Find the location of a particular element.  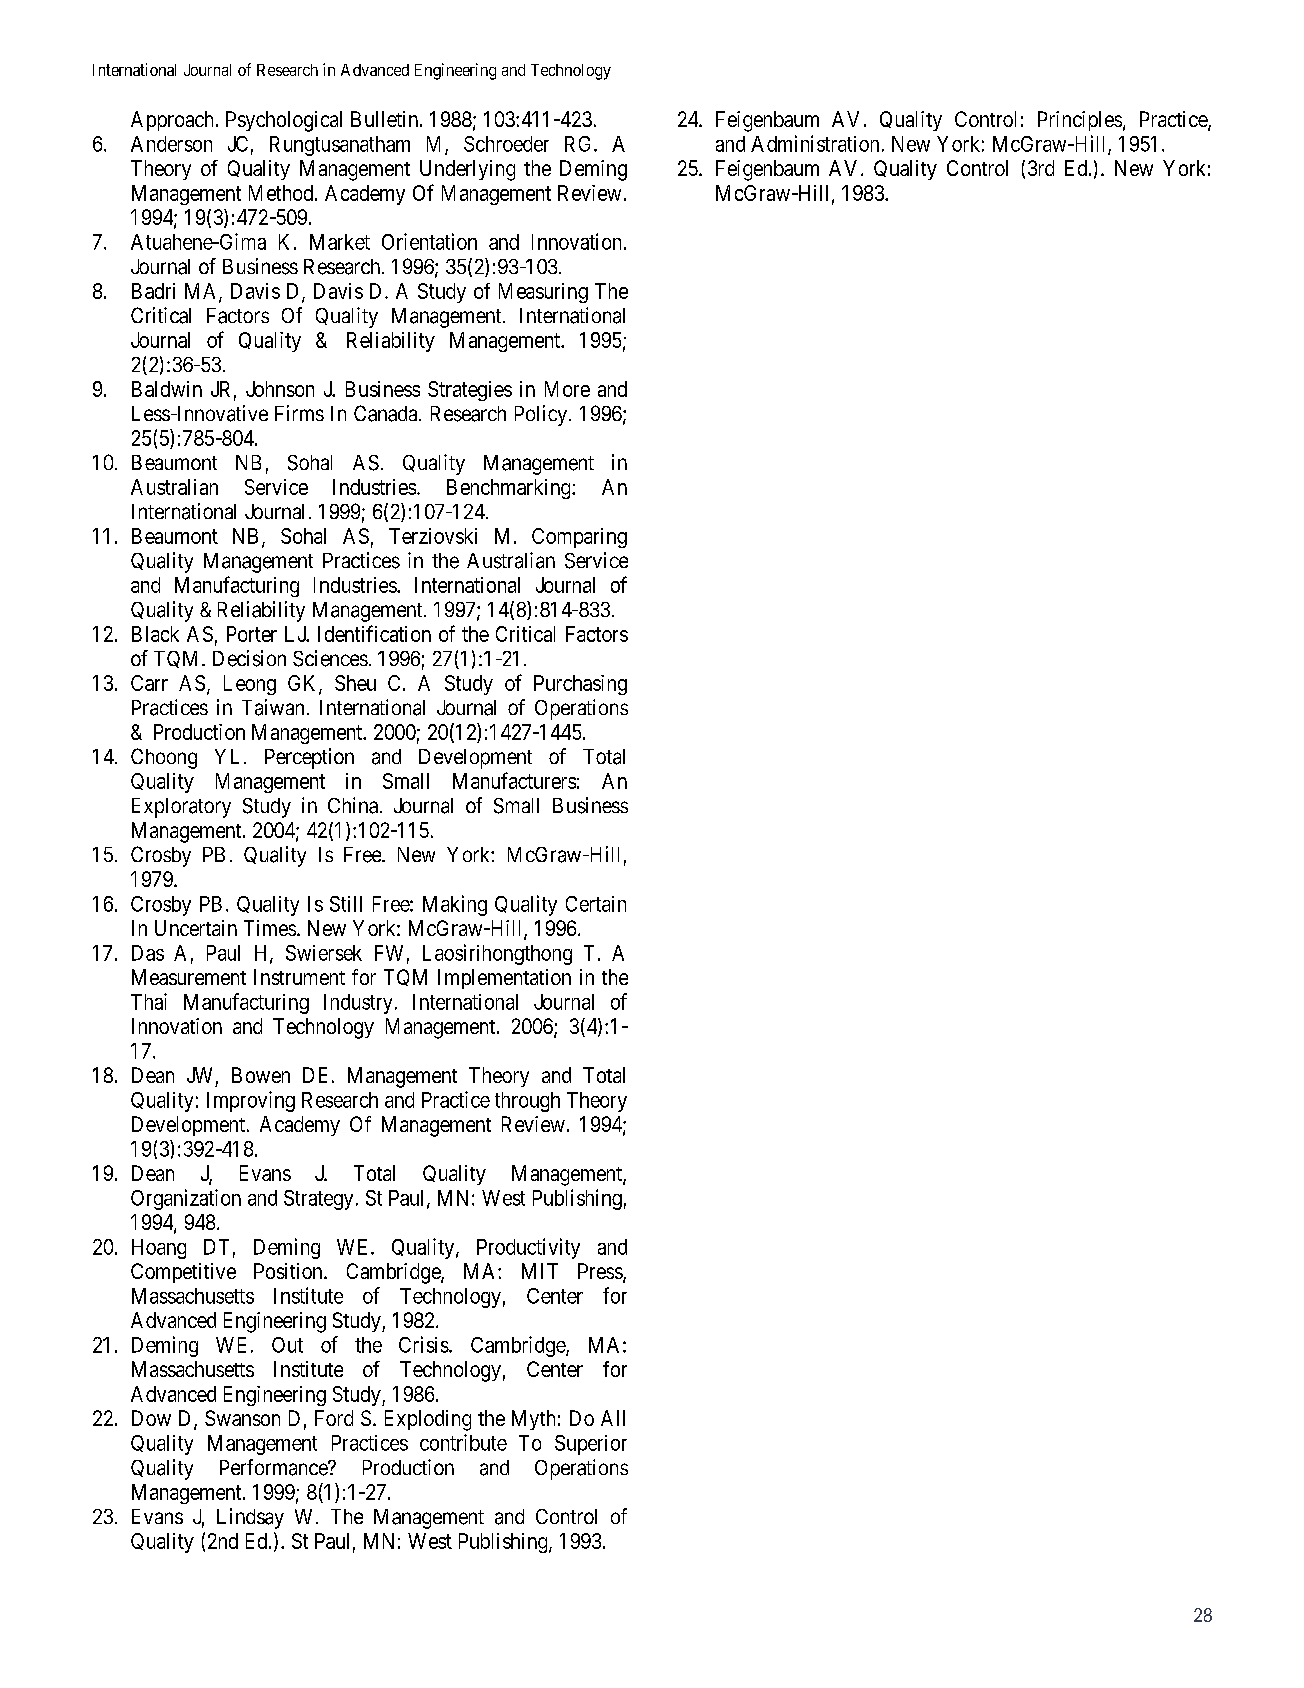

Schroeder is located at coordinates (506, 144).
